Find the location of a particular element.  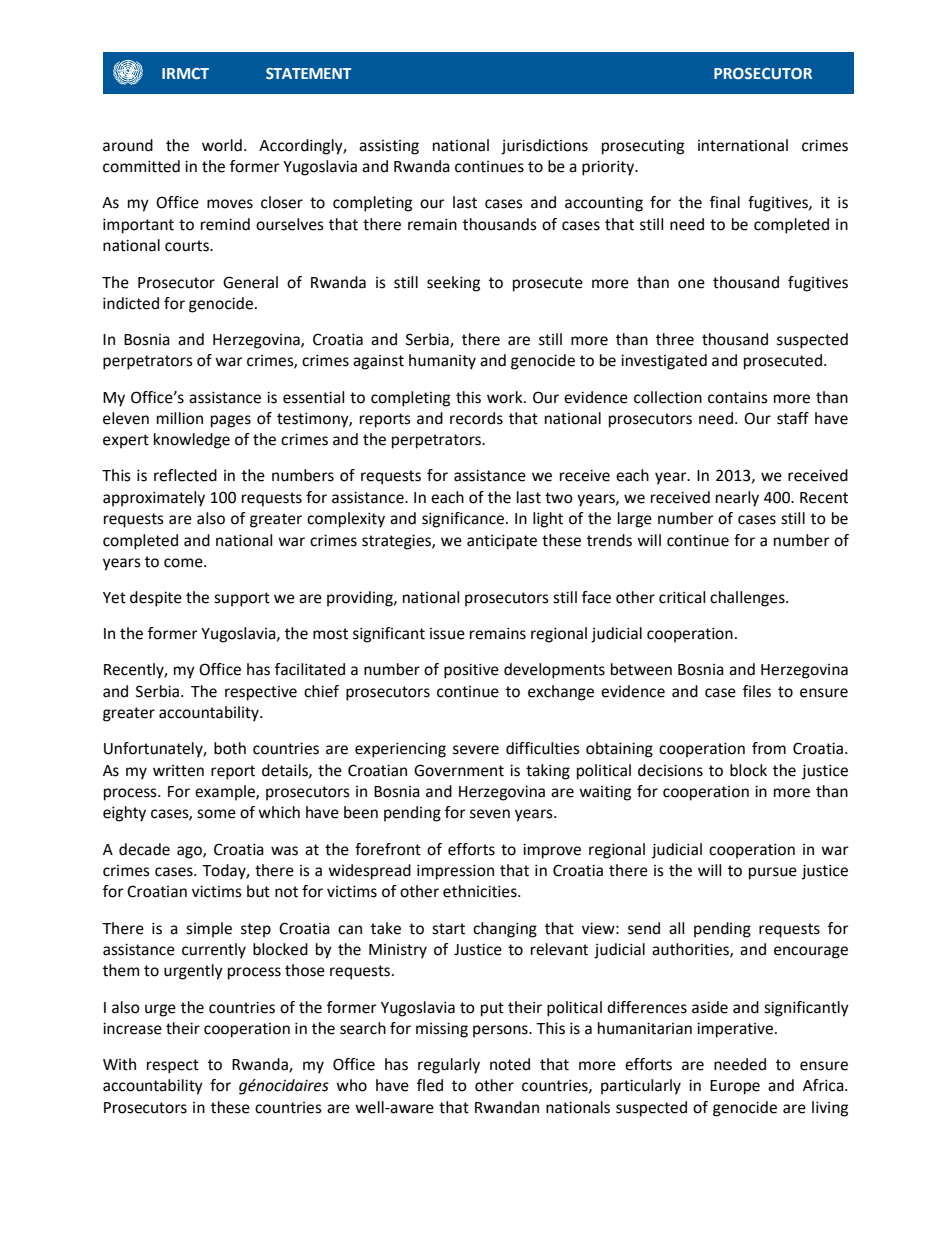

indicted is located at coordinates (131, 303).
